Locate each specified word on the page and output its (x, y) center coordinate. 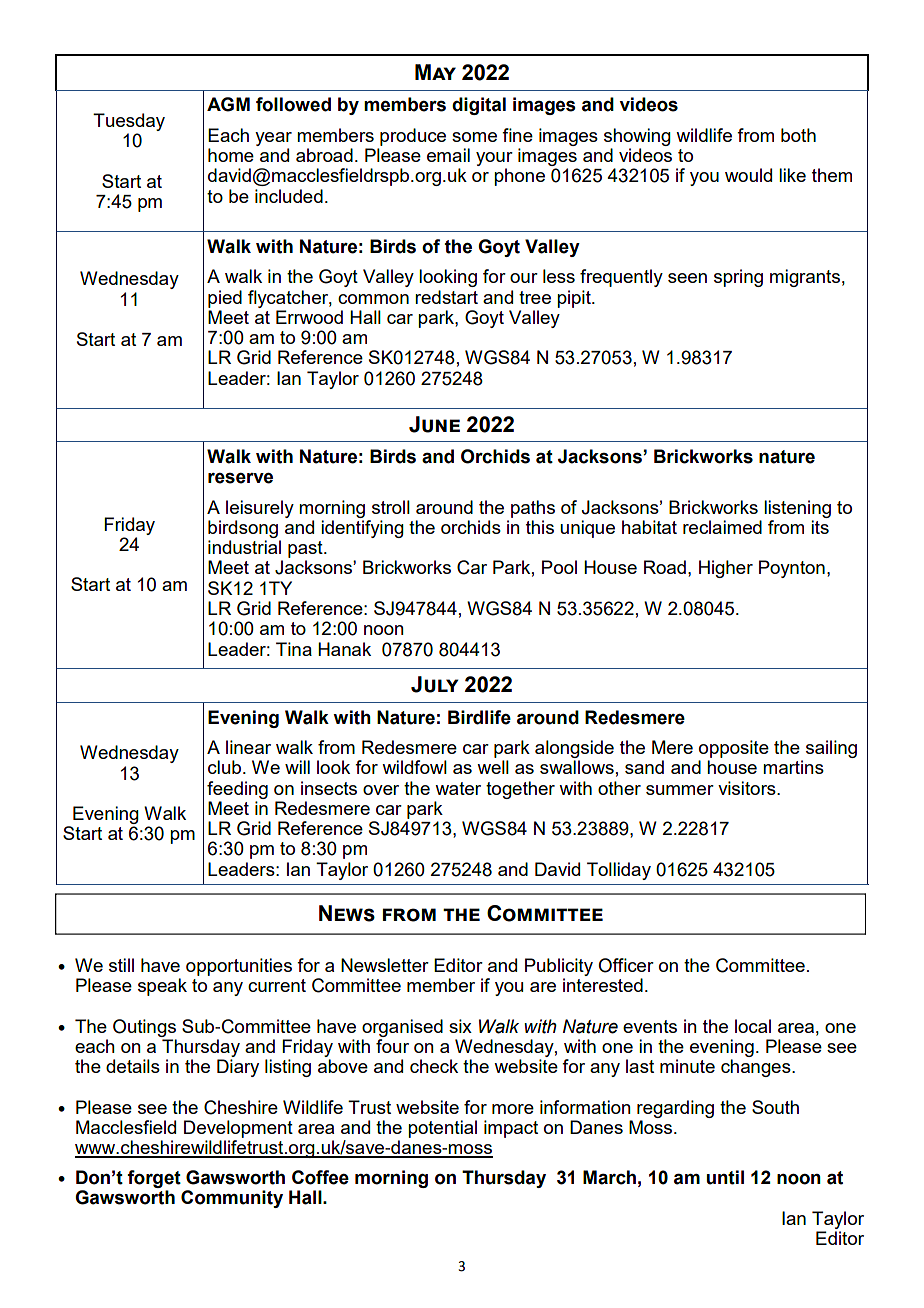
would (748, 175)
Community (232, 1199)
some (474, 137)
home (231, 155)
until (725, 1177)
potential (442, 1129)
